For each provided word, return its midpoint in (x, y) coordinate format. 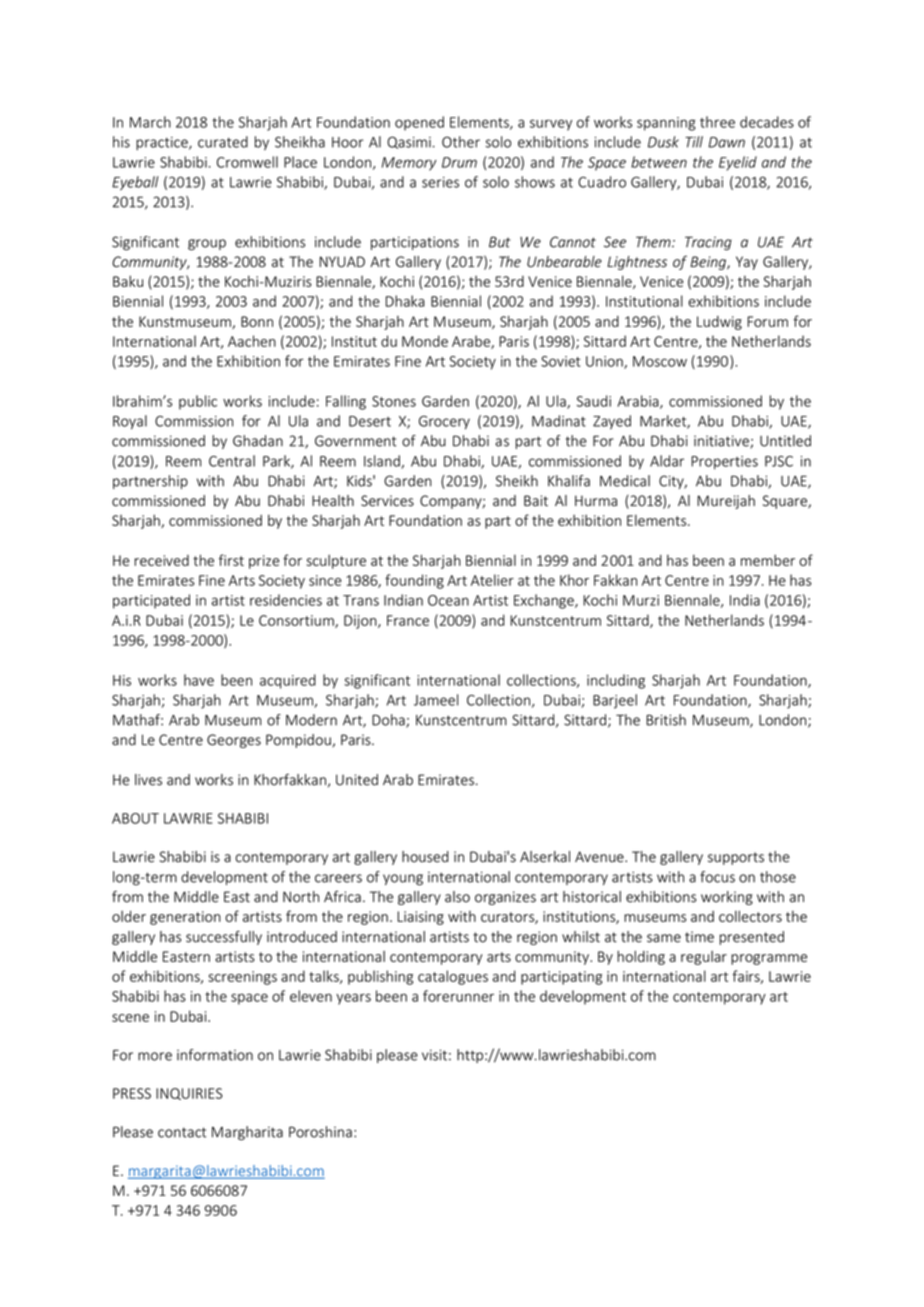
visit (434, 1055)
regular (704, 958)
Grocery (444, 423)
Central (232, 461)
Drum (459, 162)
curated (223, 142)
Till (694, 142)
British (666, 720)
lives (148, 780)
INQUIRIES (189, 1094)
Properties (724, 463)
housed (425, 857)
